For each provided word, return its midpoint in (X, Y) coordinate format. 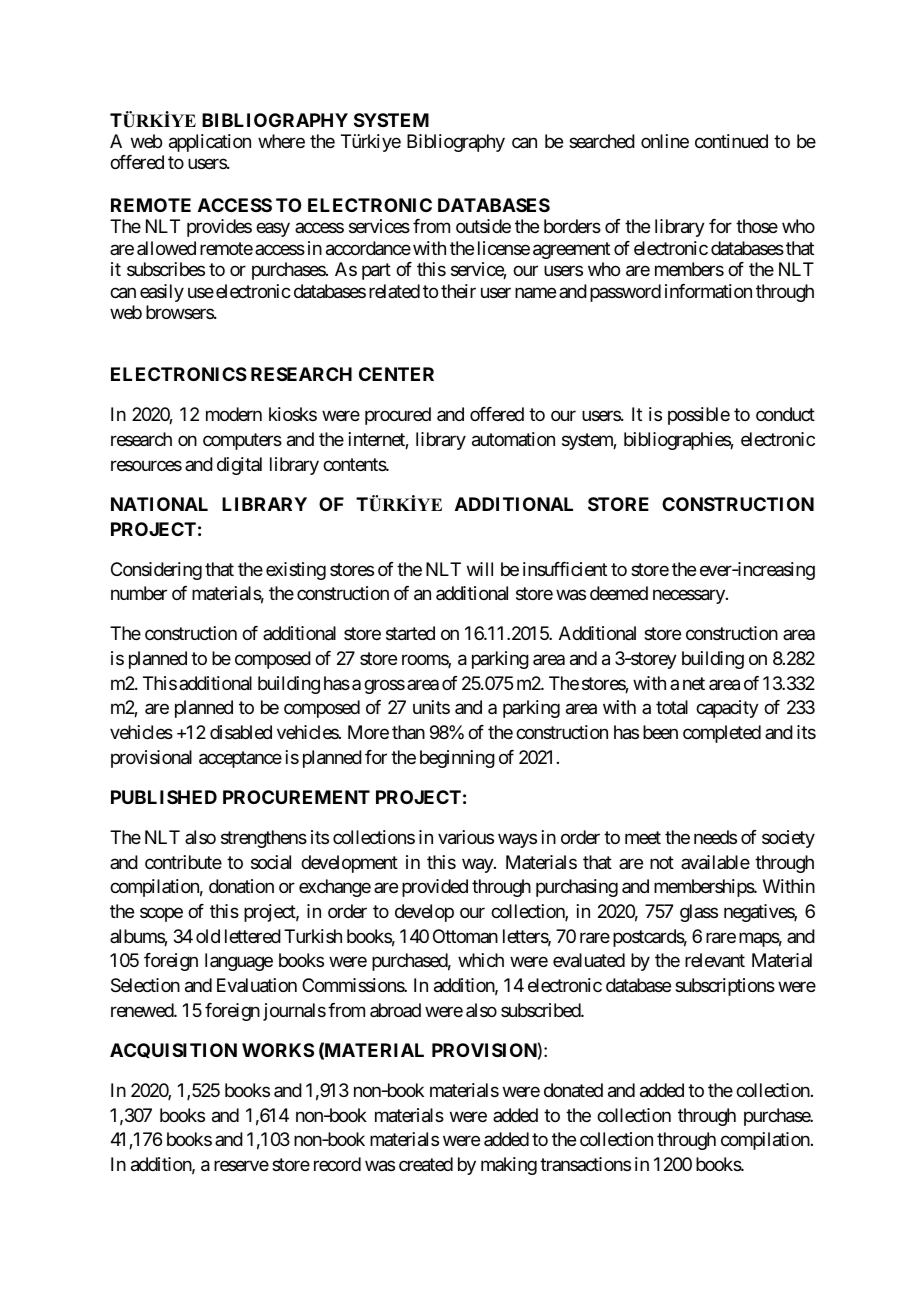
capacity (727, 709)
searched (602, 141)
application (210, 143)
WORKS (278, 1050)
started (410, 633)
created (426, 1164)
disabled (241, 732)
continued (731, 141)
